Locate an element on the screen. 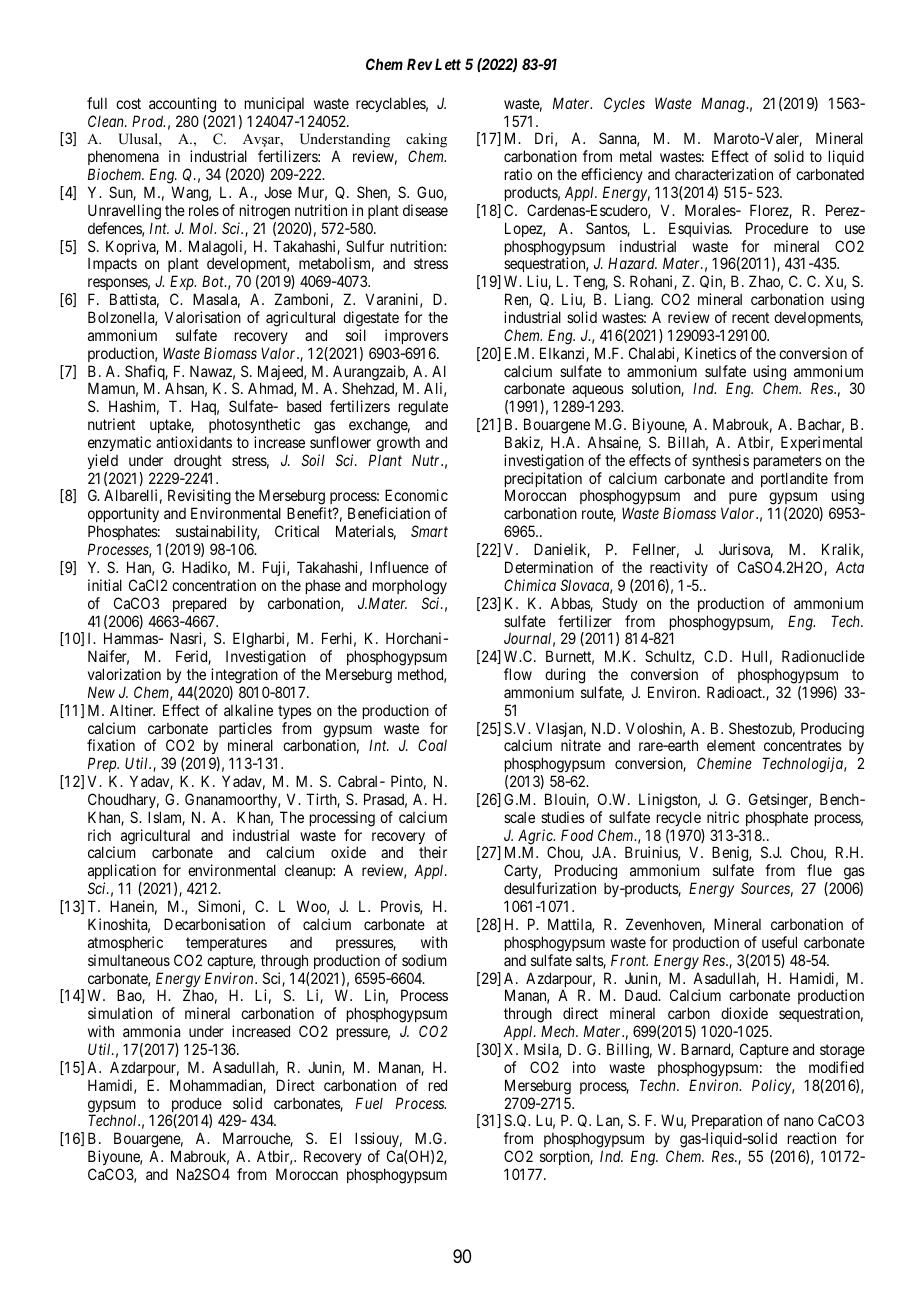  Lett is located at coordinates (446, 64).
